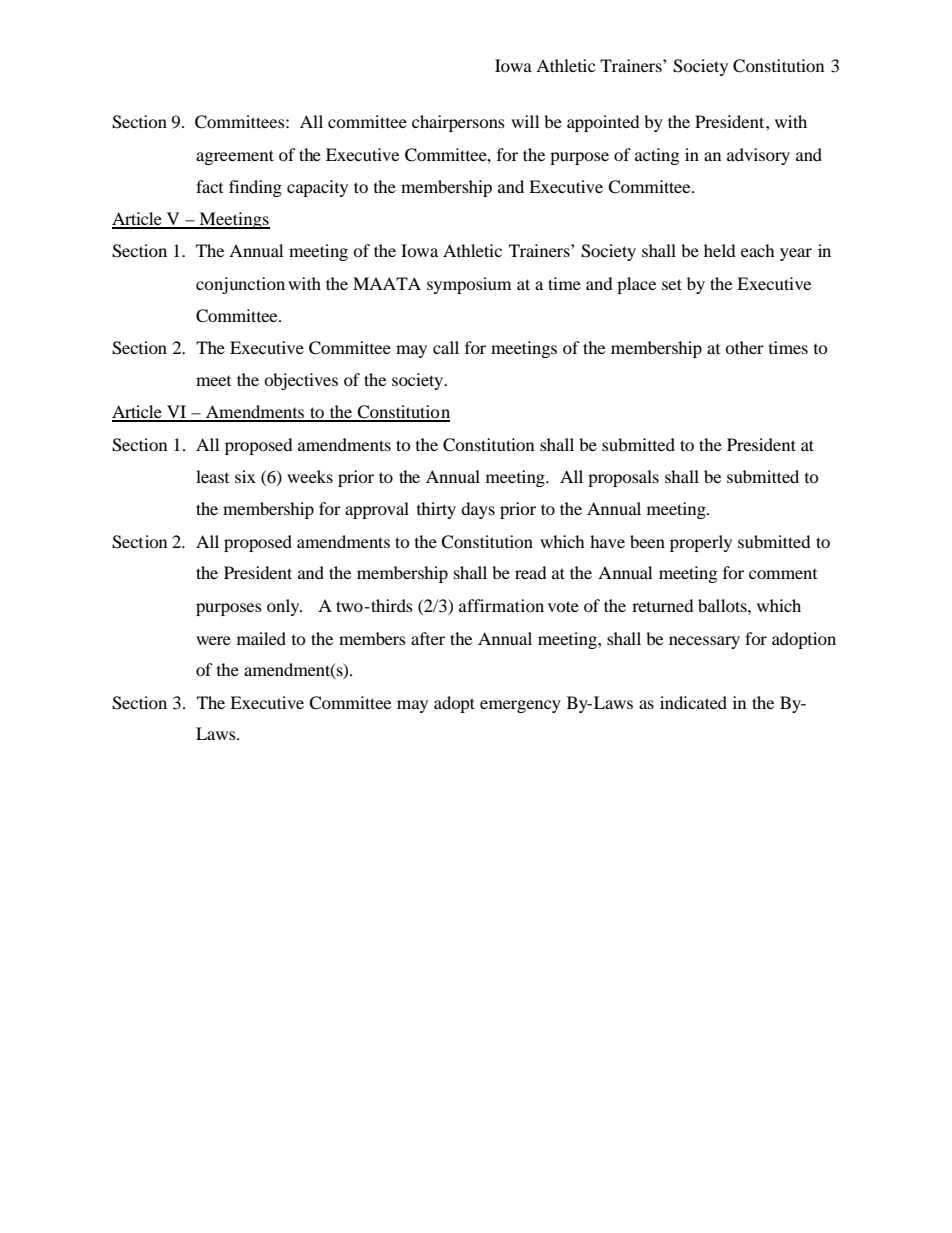 This screenshot has height=1233, width=952. I want to click on advisory, so click(758, 156).
